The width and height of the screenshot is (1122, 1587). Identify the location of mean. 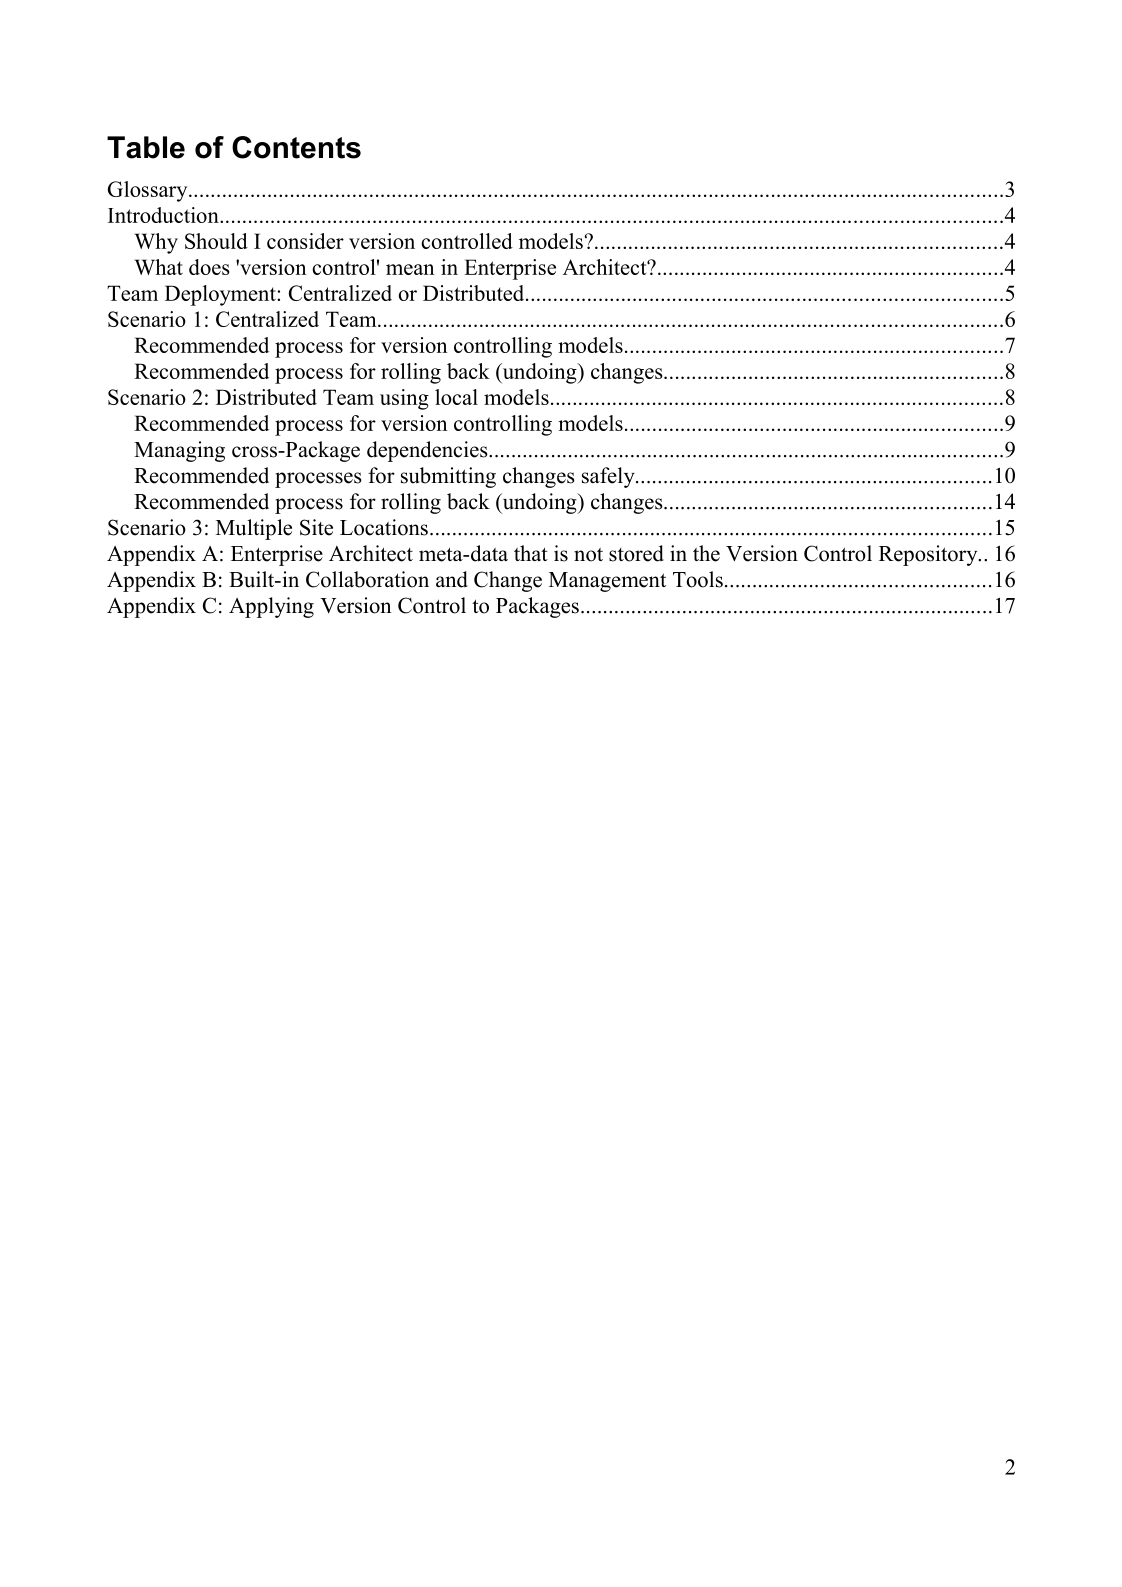
(410, 269).
